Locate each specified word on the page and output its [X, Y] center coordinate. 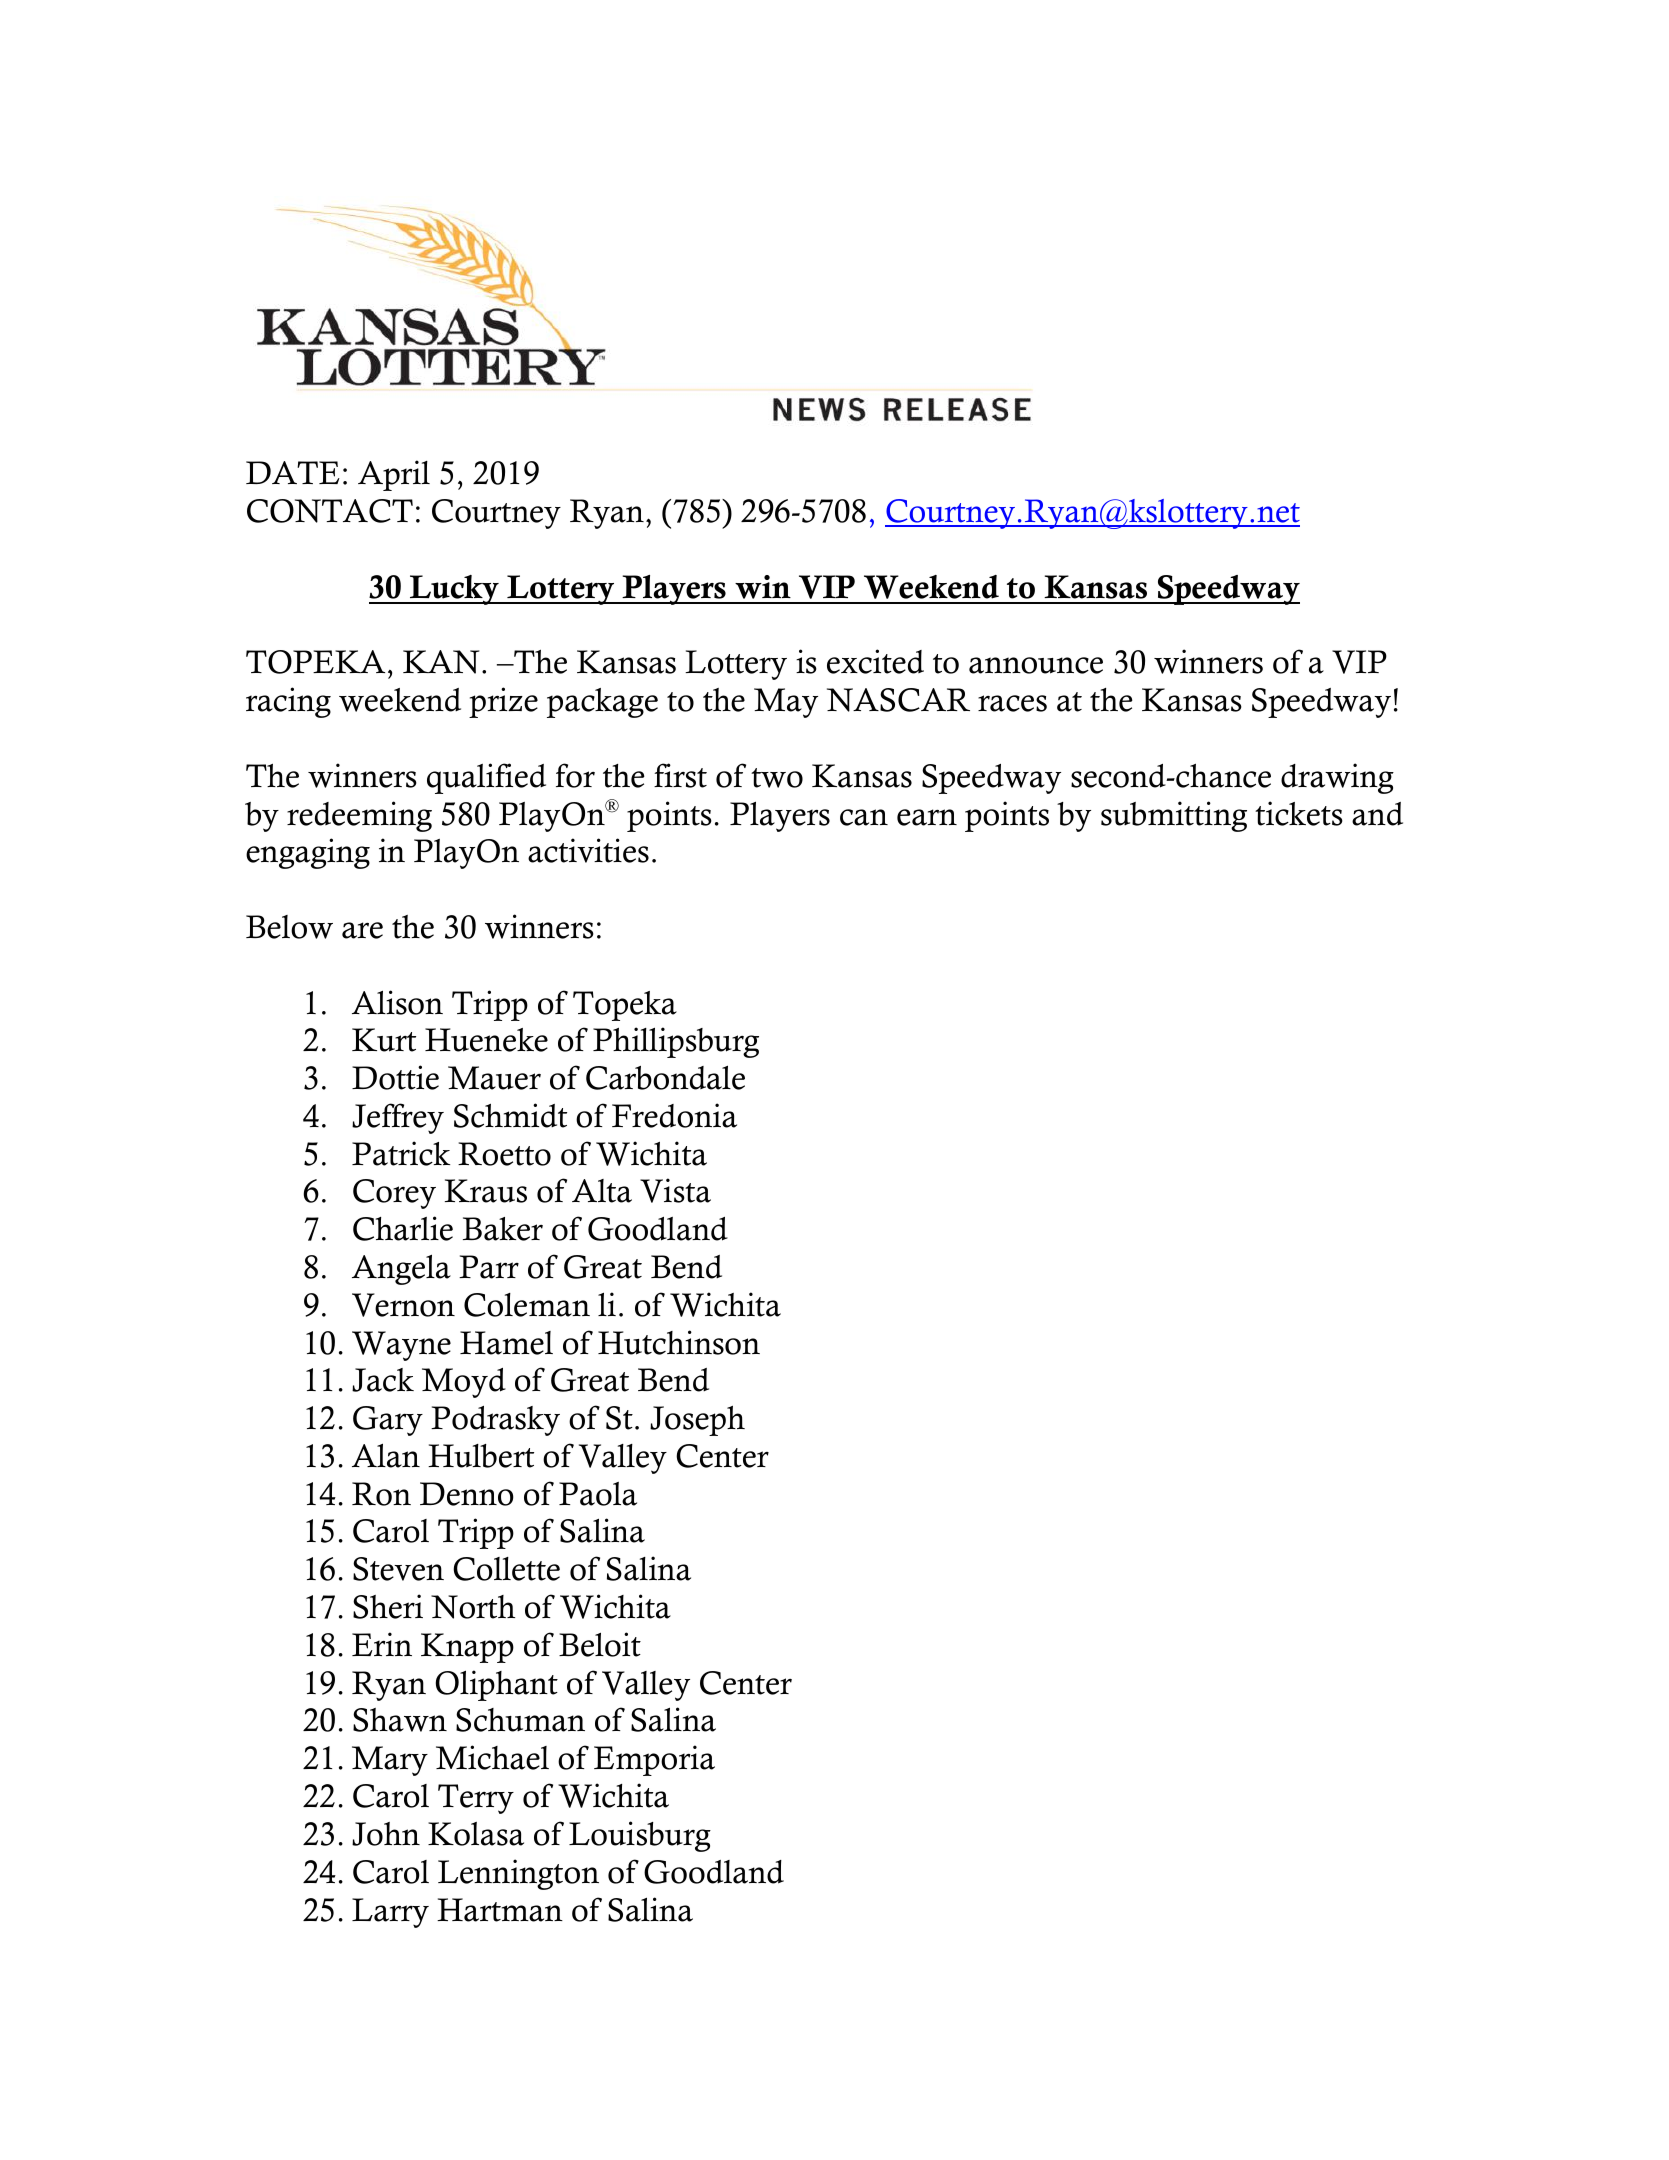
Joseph [697, 1421]
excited [875, 661]
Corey [394, 1194]
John [386, 1834]
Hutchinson [679, 1342]
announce [1036, 665]
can [864, 817]
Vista [675, 1190]
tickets [1299, 813]
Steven [398, 1569]
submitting [1174, 816]
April [394, 475]
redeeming [359, 816]
